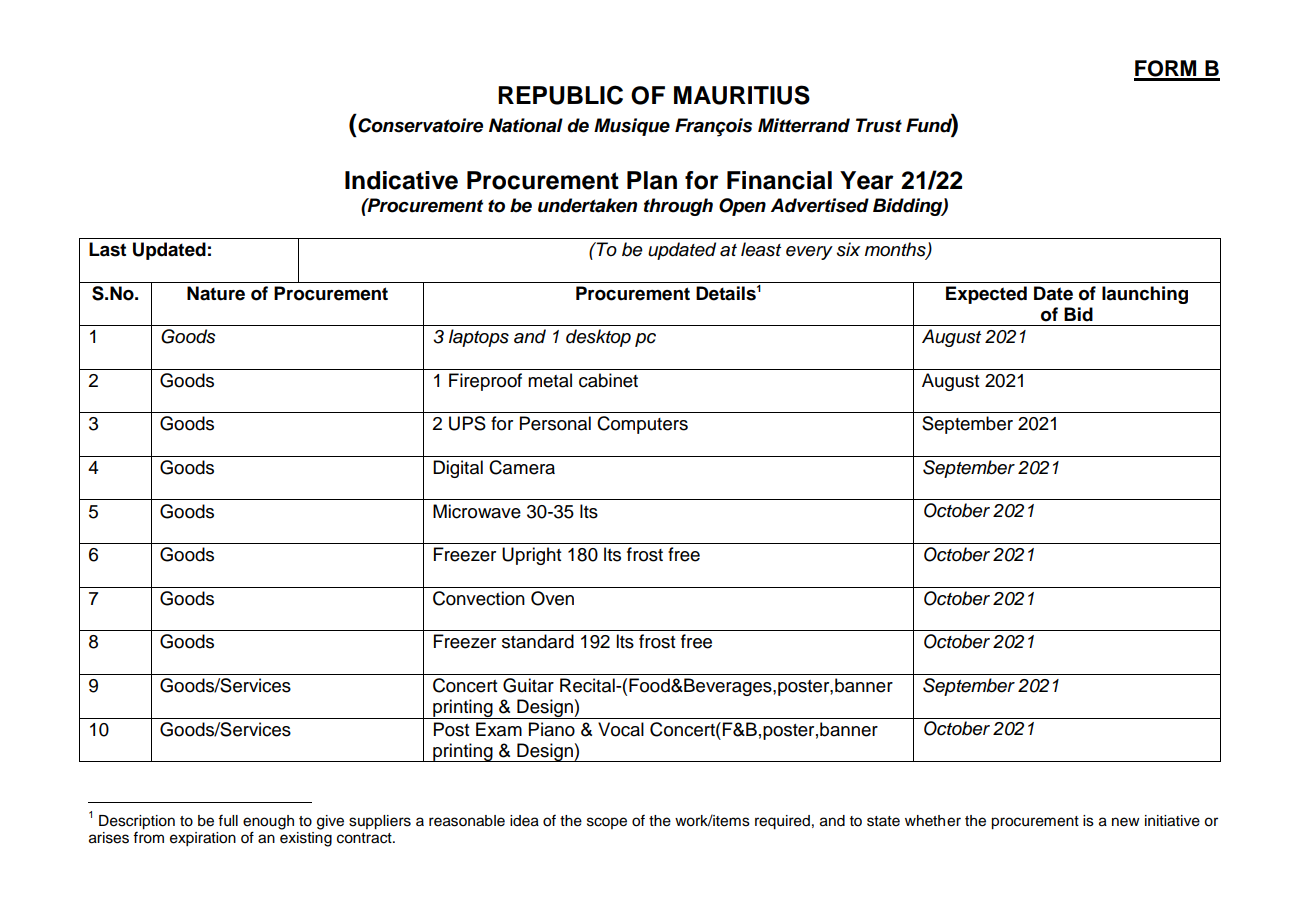 The width and height of the document is (1308, 924). What do you see at coordinates (560, 95) in the document?
I see `REPUBLIC` at bounding box center [560, 95].
